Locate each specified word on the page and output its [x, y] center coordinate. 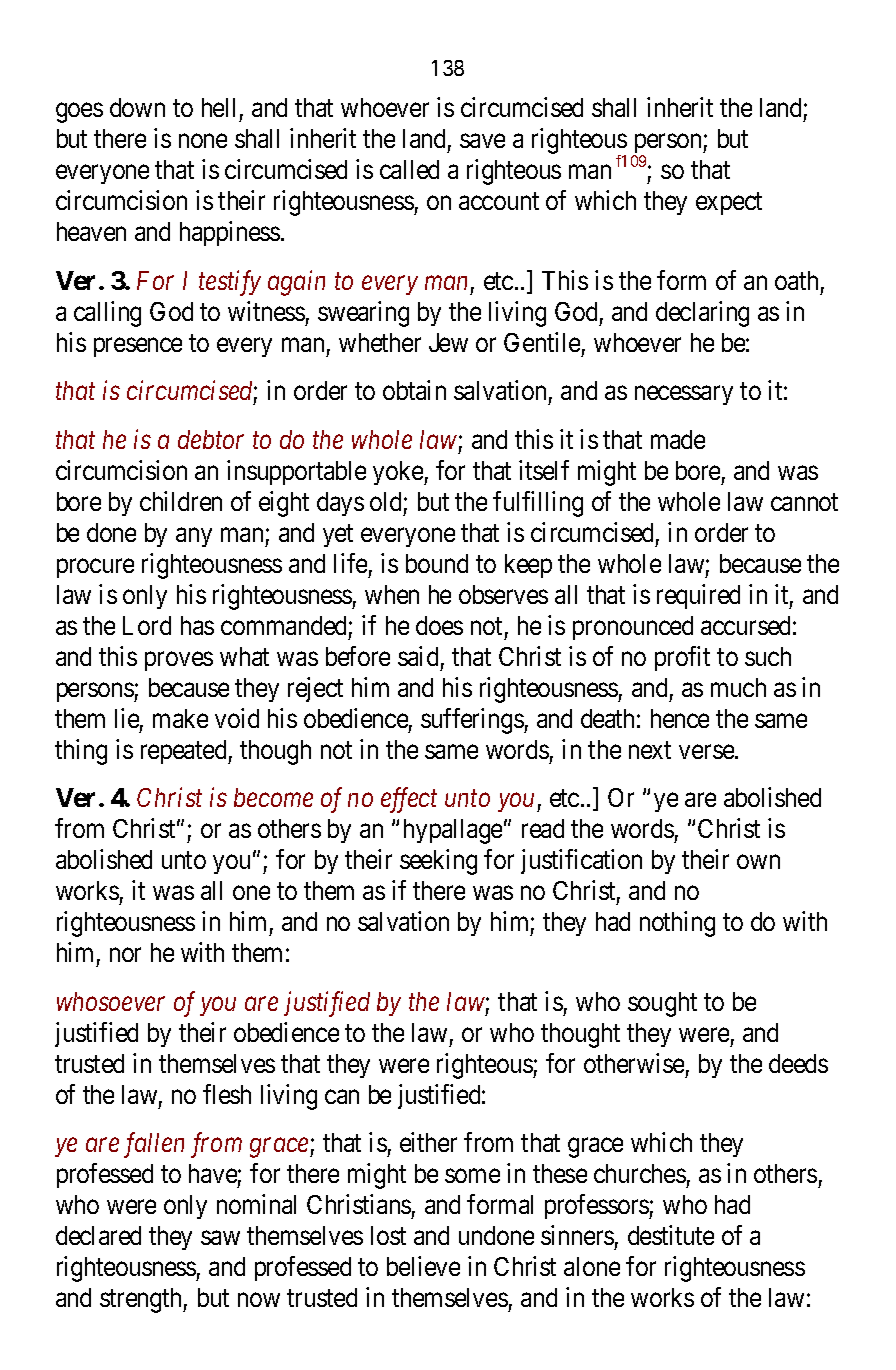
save [482, 141]
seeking [438, 862]
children [181, 501]
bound [437, 563]
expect [729, 204]
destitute [671, 1235]
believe [423, 1266]
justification [581, 862]
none [203, 141]
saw [220, 1238]
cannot [804, 502]
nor [125, 955]
